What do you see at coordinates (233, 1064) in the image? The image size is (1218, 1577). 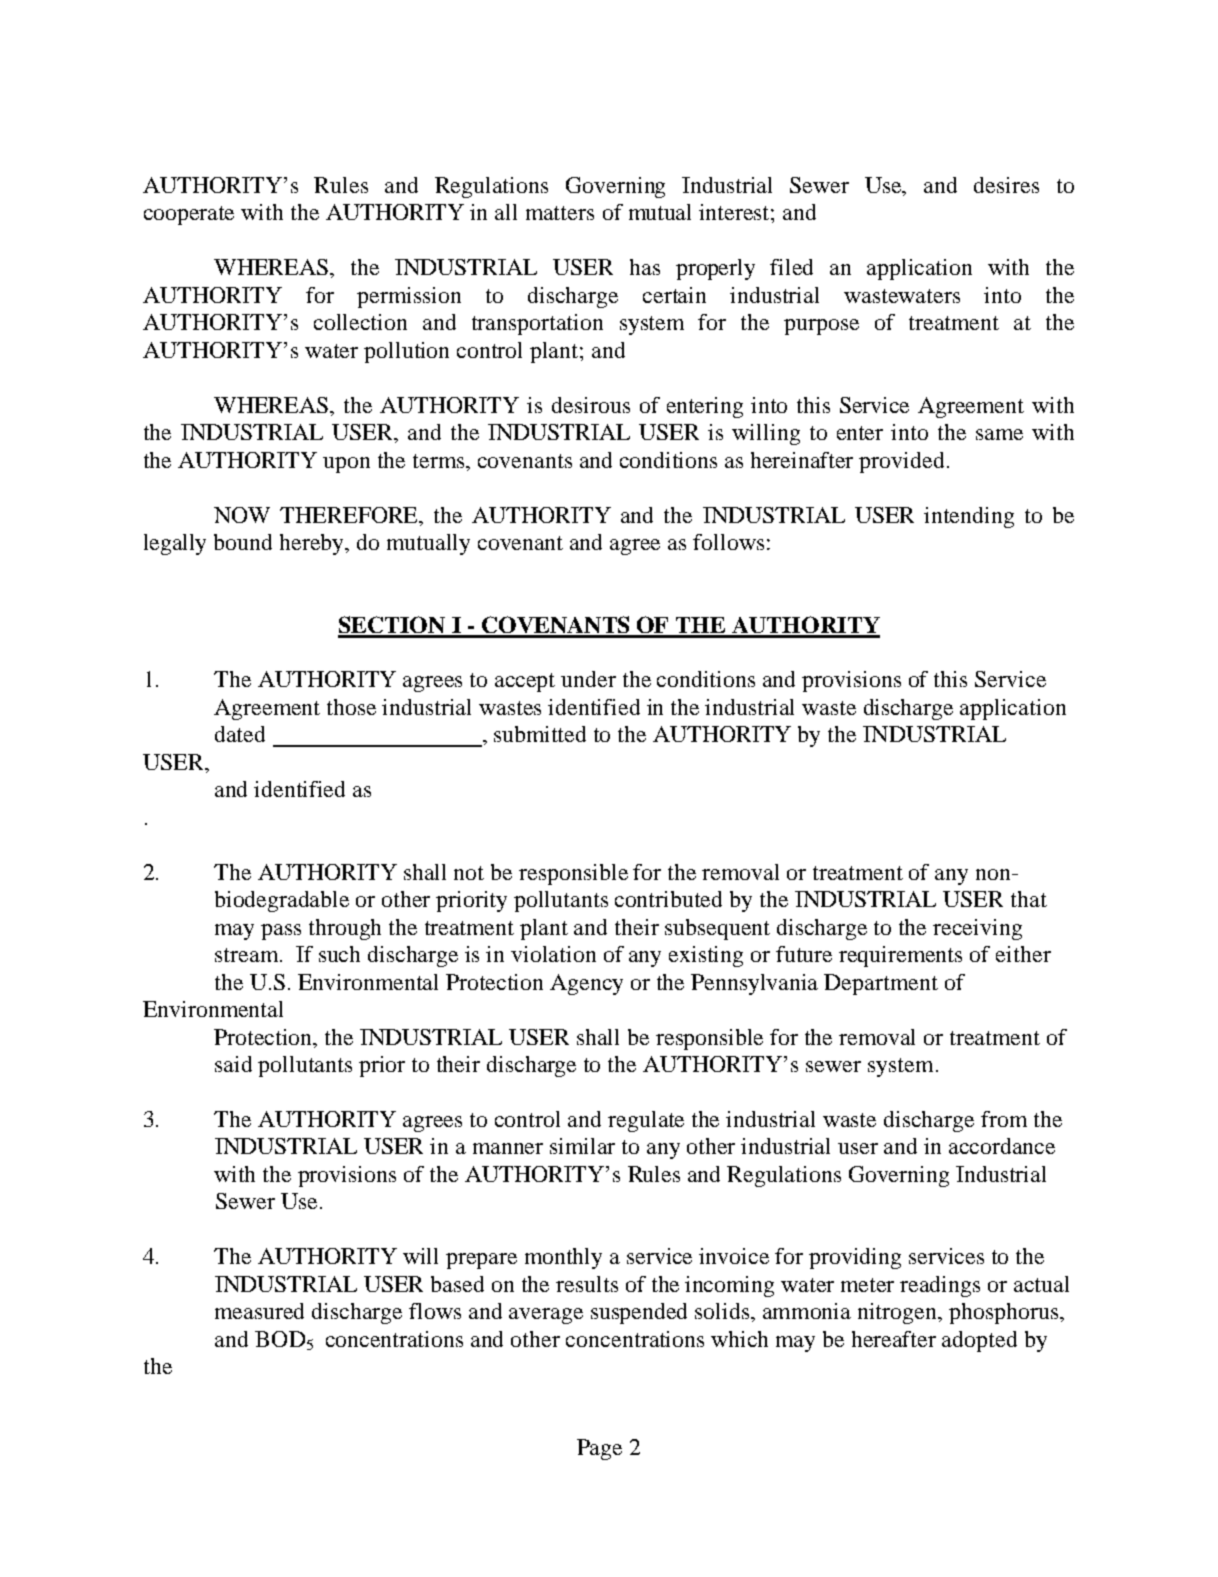 I see `said` at bounding box center [233, 1064].
